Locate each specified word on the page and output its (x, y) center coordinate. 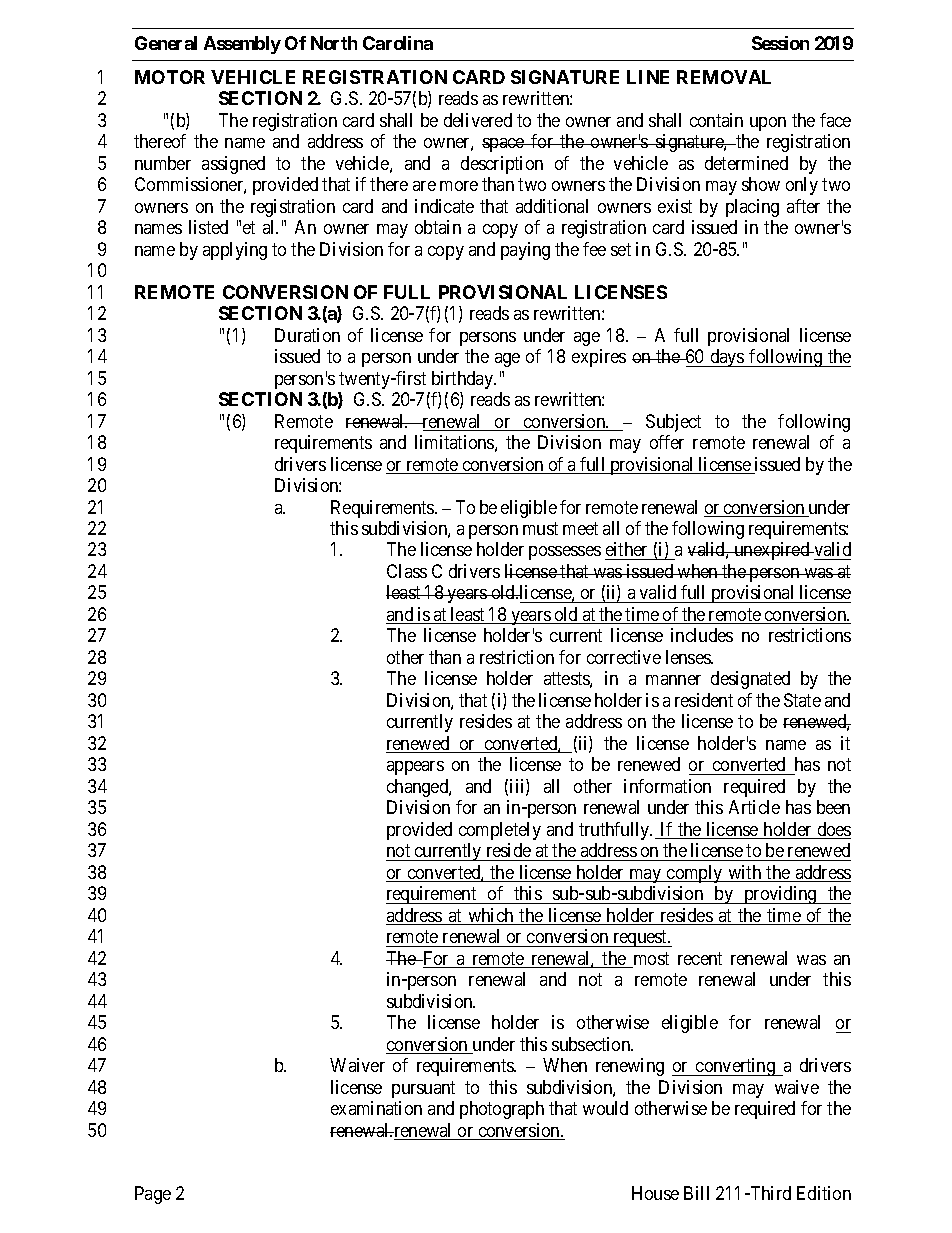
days (727, 358)
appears (415, 768)
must (540, 528)
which (491, 916)
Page (153, 1195)
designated (750, 680)
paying (525, 251)
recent (700, 958)
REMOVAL (724, 77)
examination (376, 1108)
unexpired (772, 551)
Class (407, 571)
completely (500, 831)
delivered (478, 120)
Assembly (242, 45)
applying (235, 251)
